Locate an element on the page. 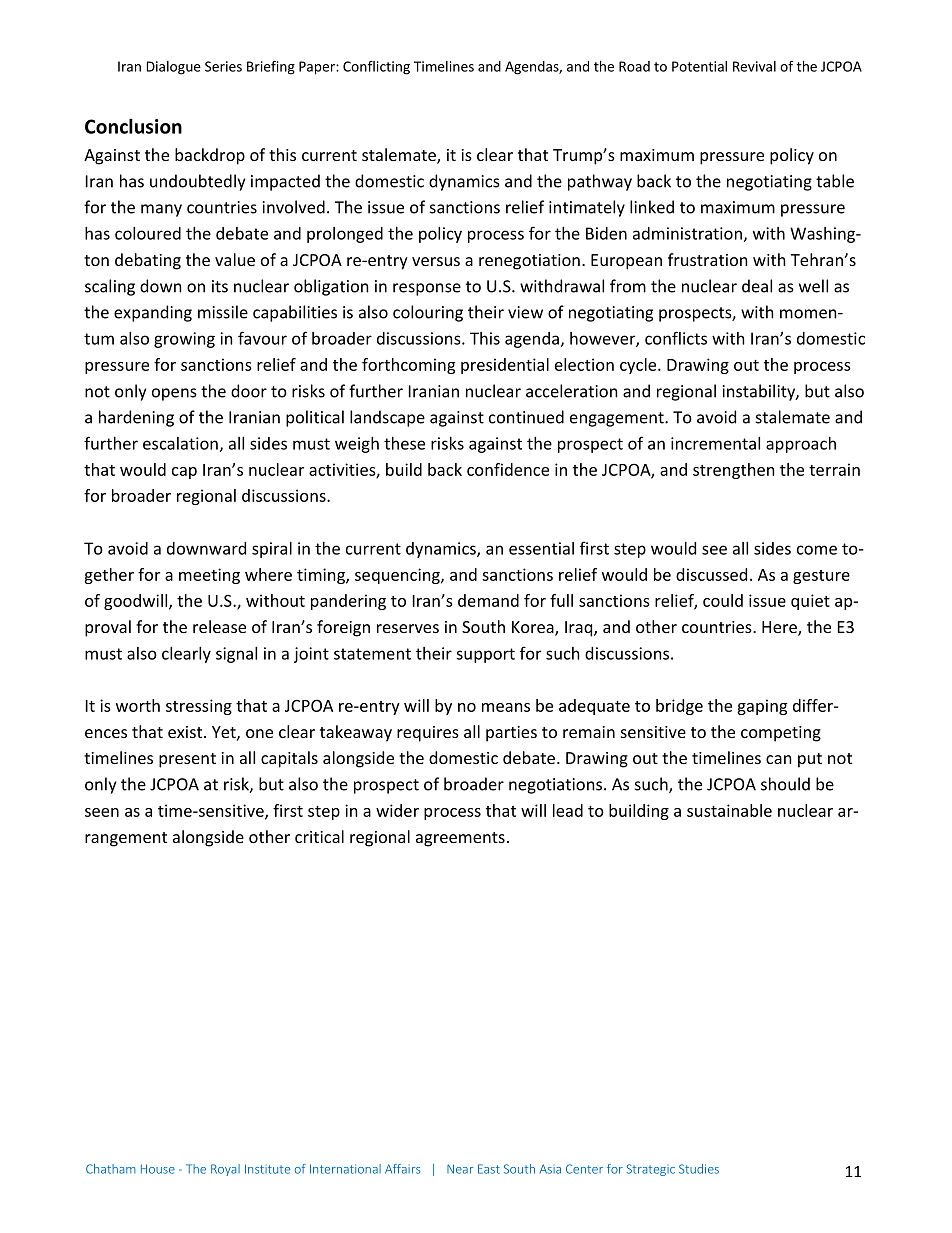  confidence is located at coordinates (508, 469).
